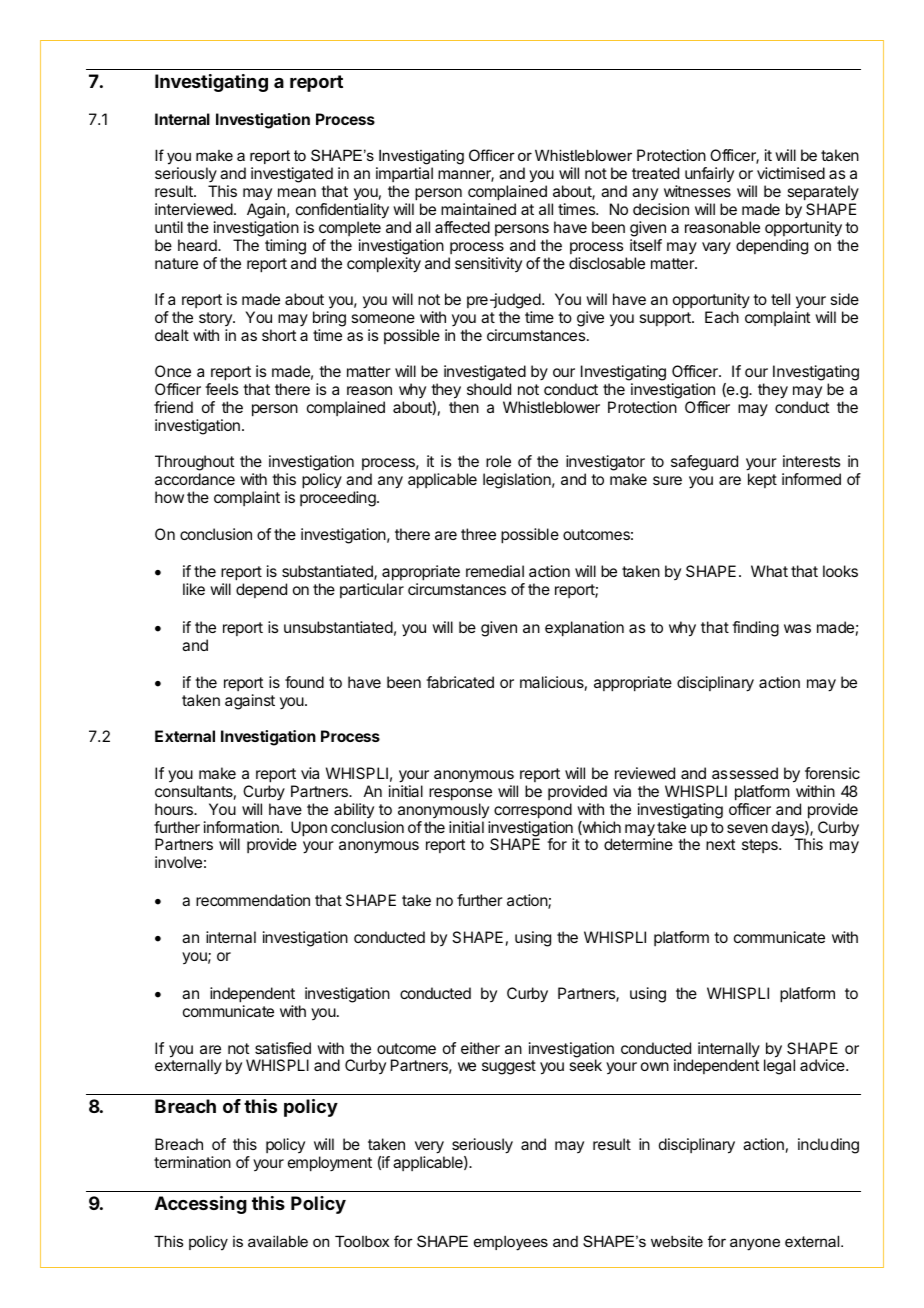 This screenshot has width=924, height=1308. Describe the element at coordinates (511, 1243) in the screenshot. I see `employees` at that location.
